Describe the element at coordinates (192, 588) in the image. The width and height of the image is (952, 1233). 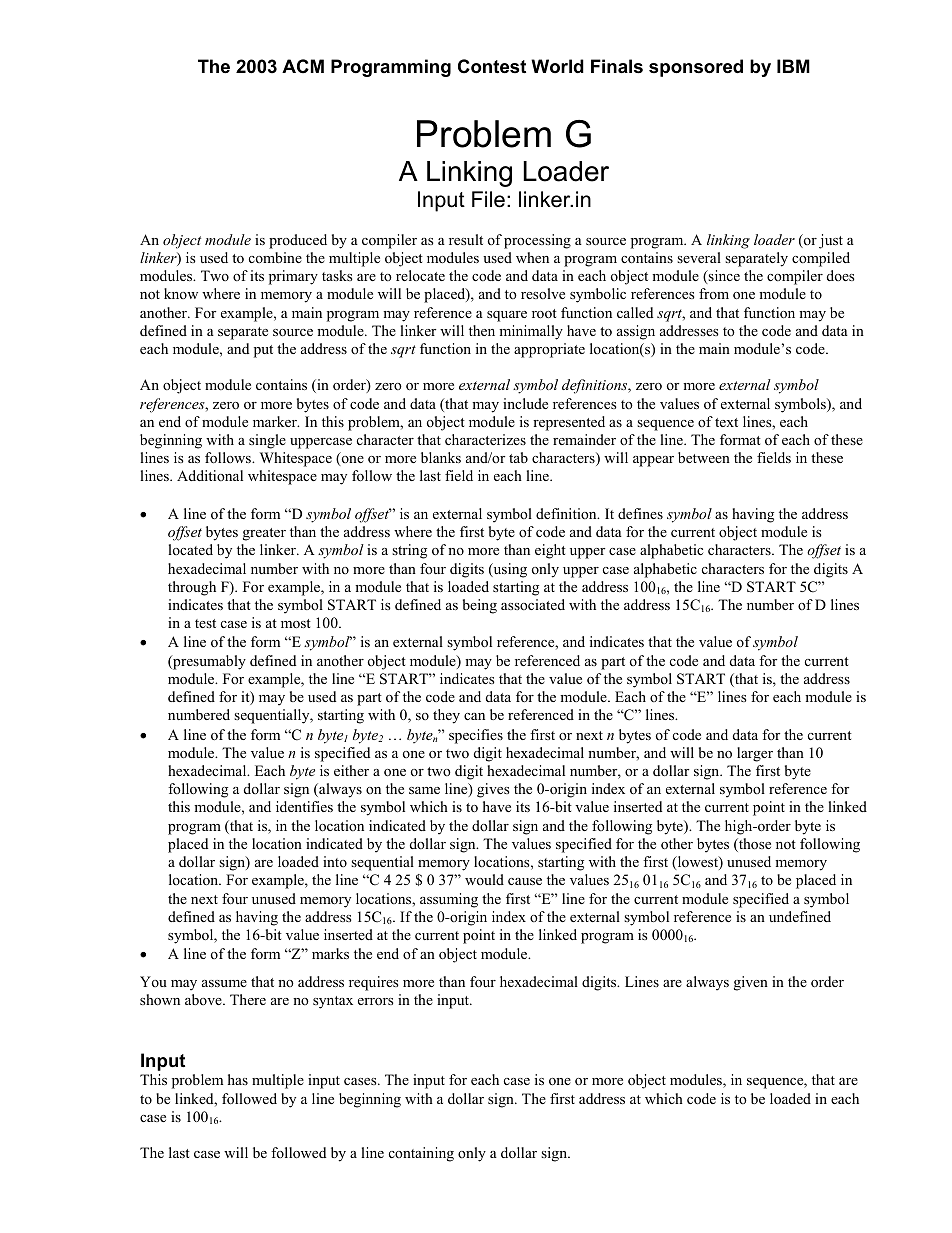
I see `through` at that location.
